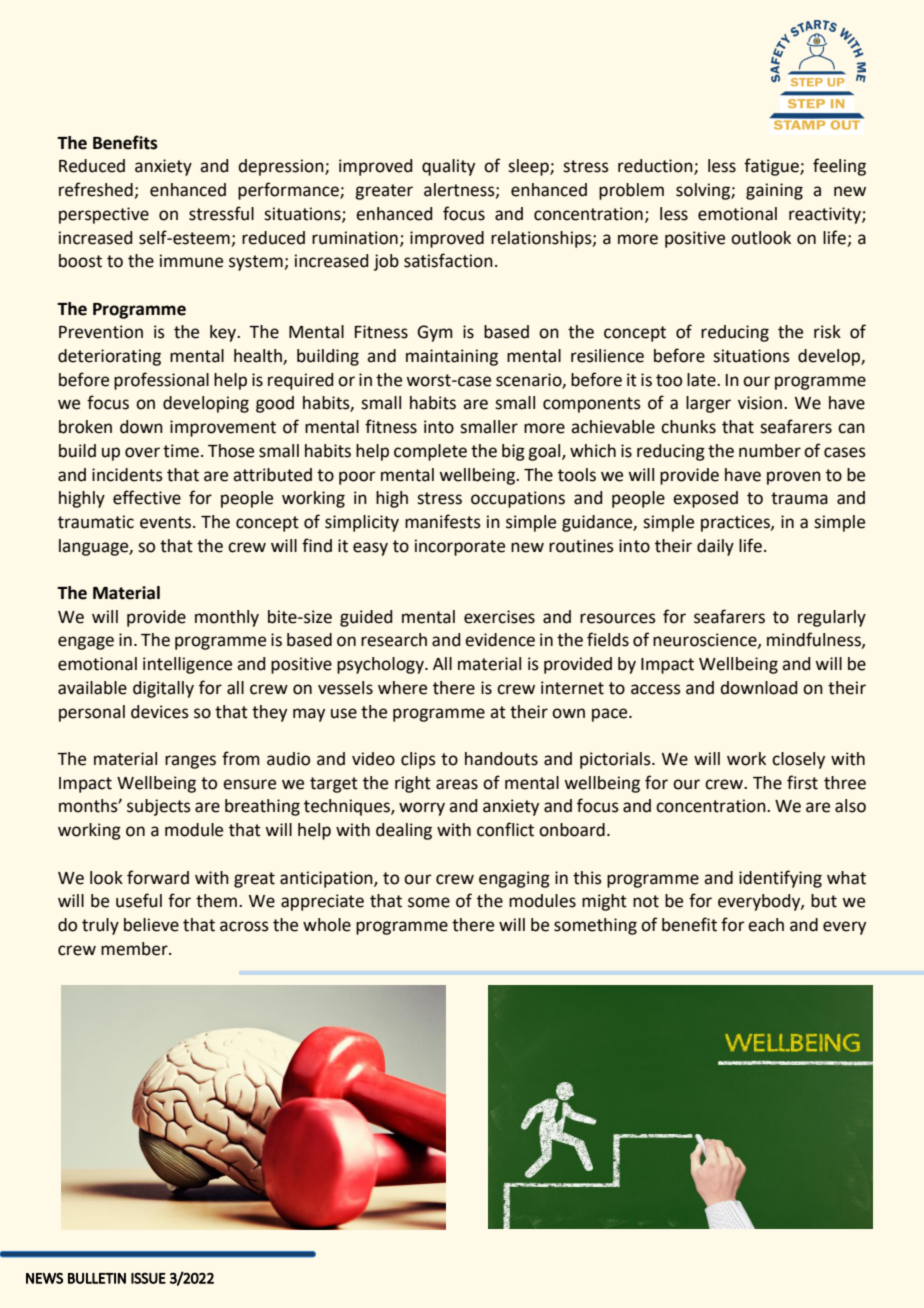 The width and height of the document is (924, 1308). What do you see at coordinates (798, 760) in the document?
I see `closely` at bounding box center [798, 760].
